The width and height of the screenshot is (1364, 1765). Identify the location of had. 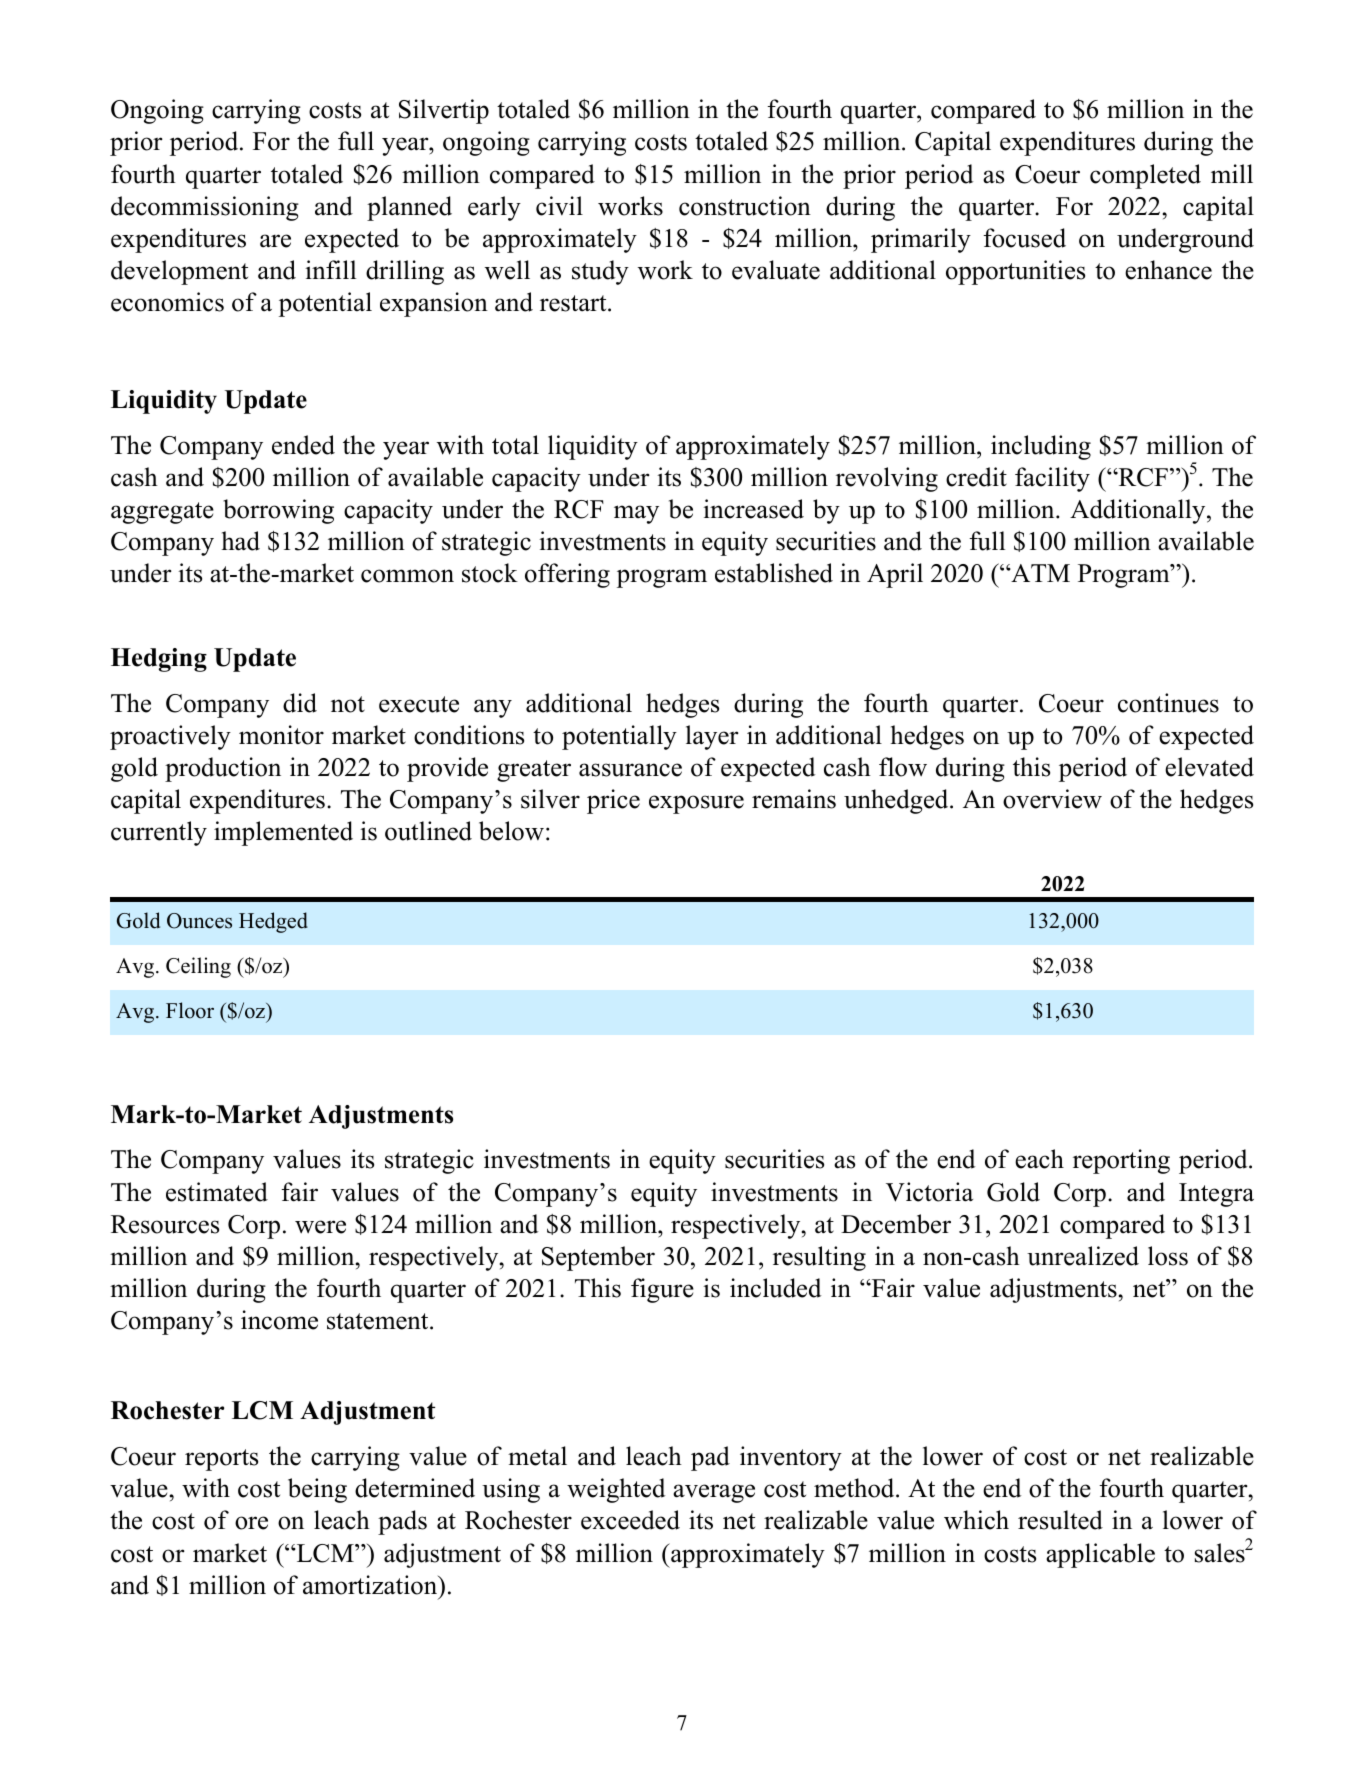
(241, 541).
